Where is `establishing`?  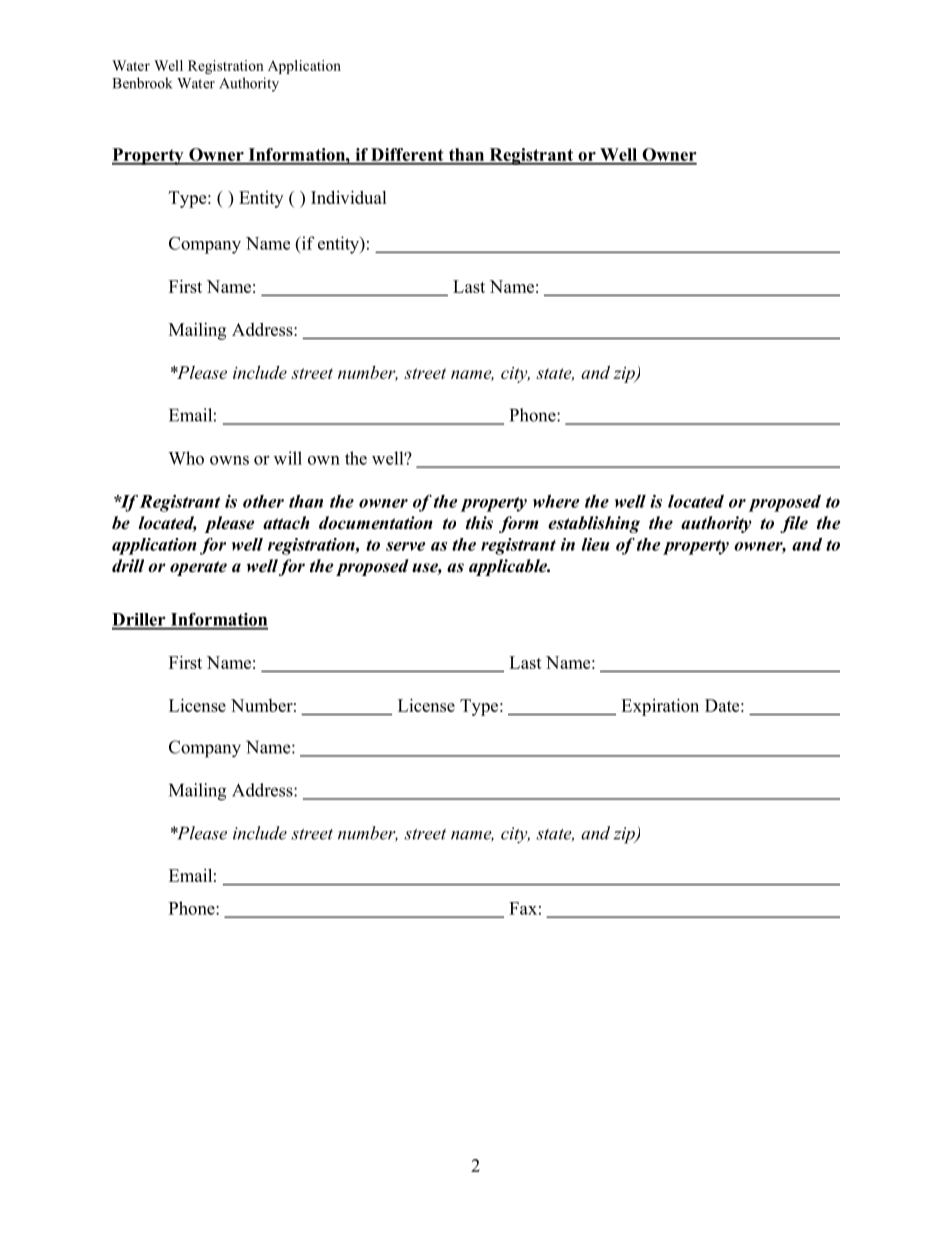 establishing is located at coordinates (594, 524).
